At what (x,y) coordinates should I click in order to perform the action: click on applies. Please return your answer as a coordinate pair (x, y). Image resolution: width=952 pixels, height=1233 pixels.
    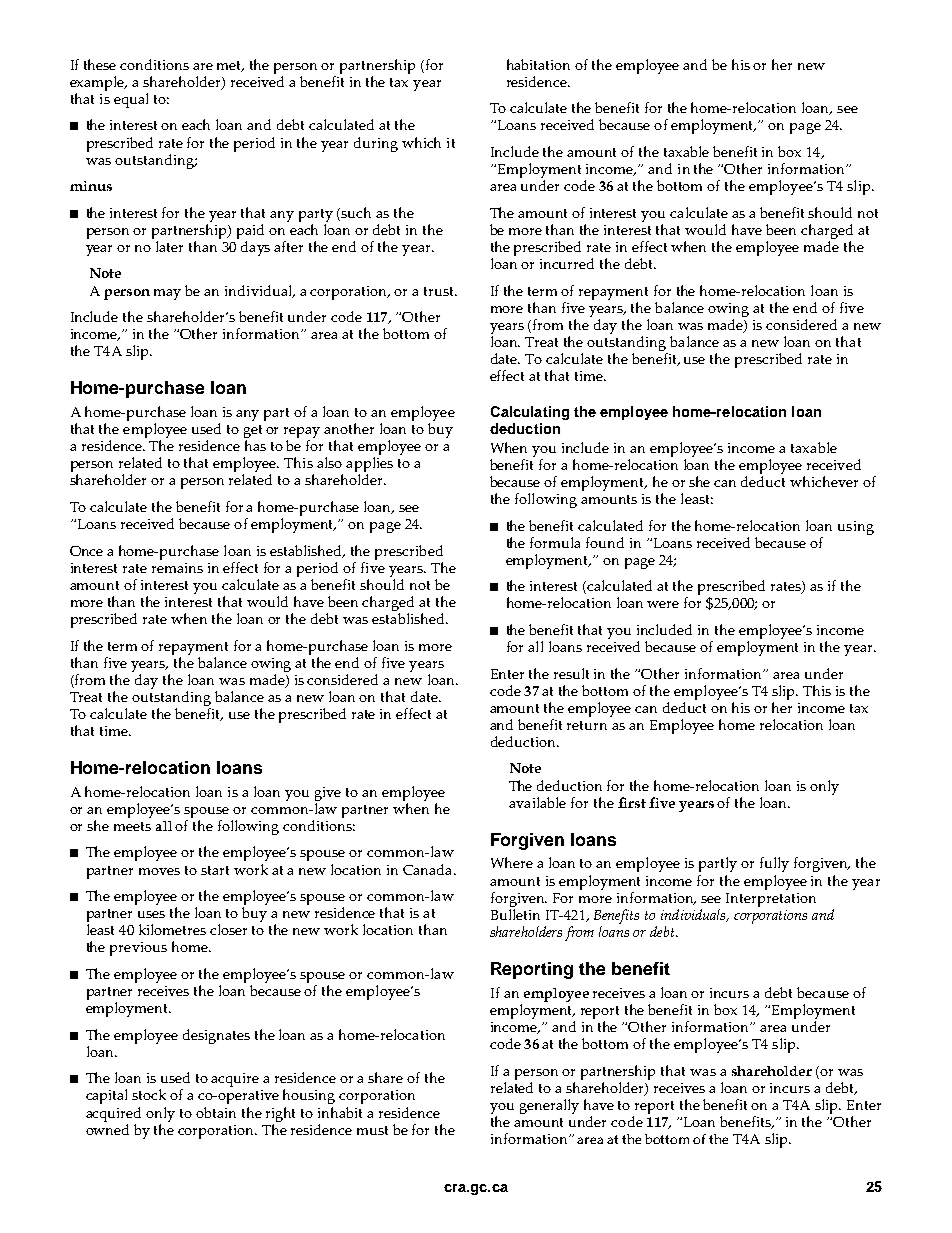
    Looking at the image, I should click on (369, 466).
